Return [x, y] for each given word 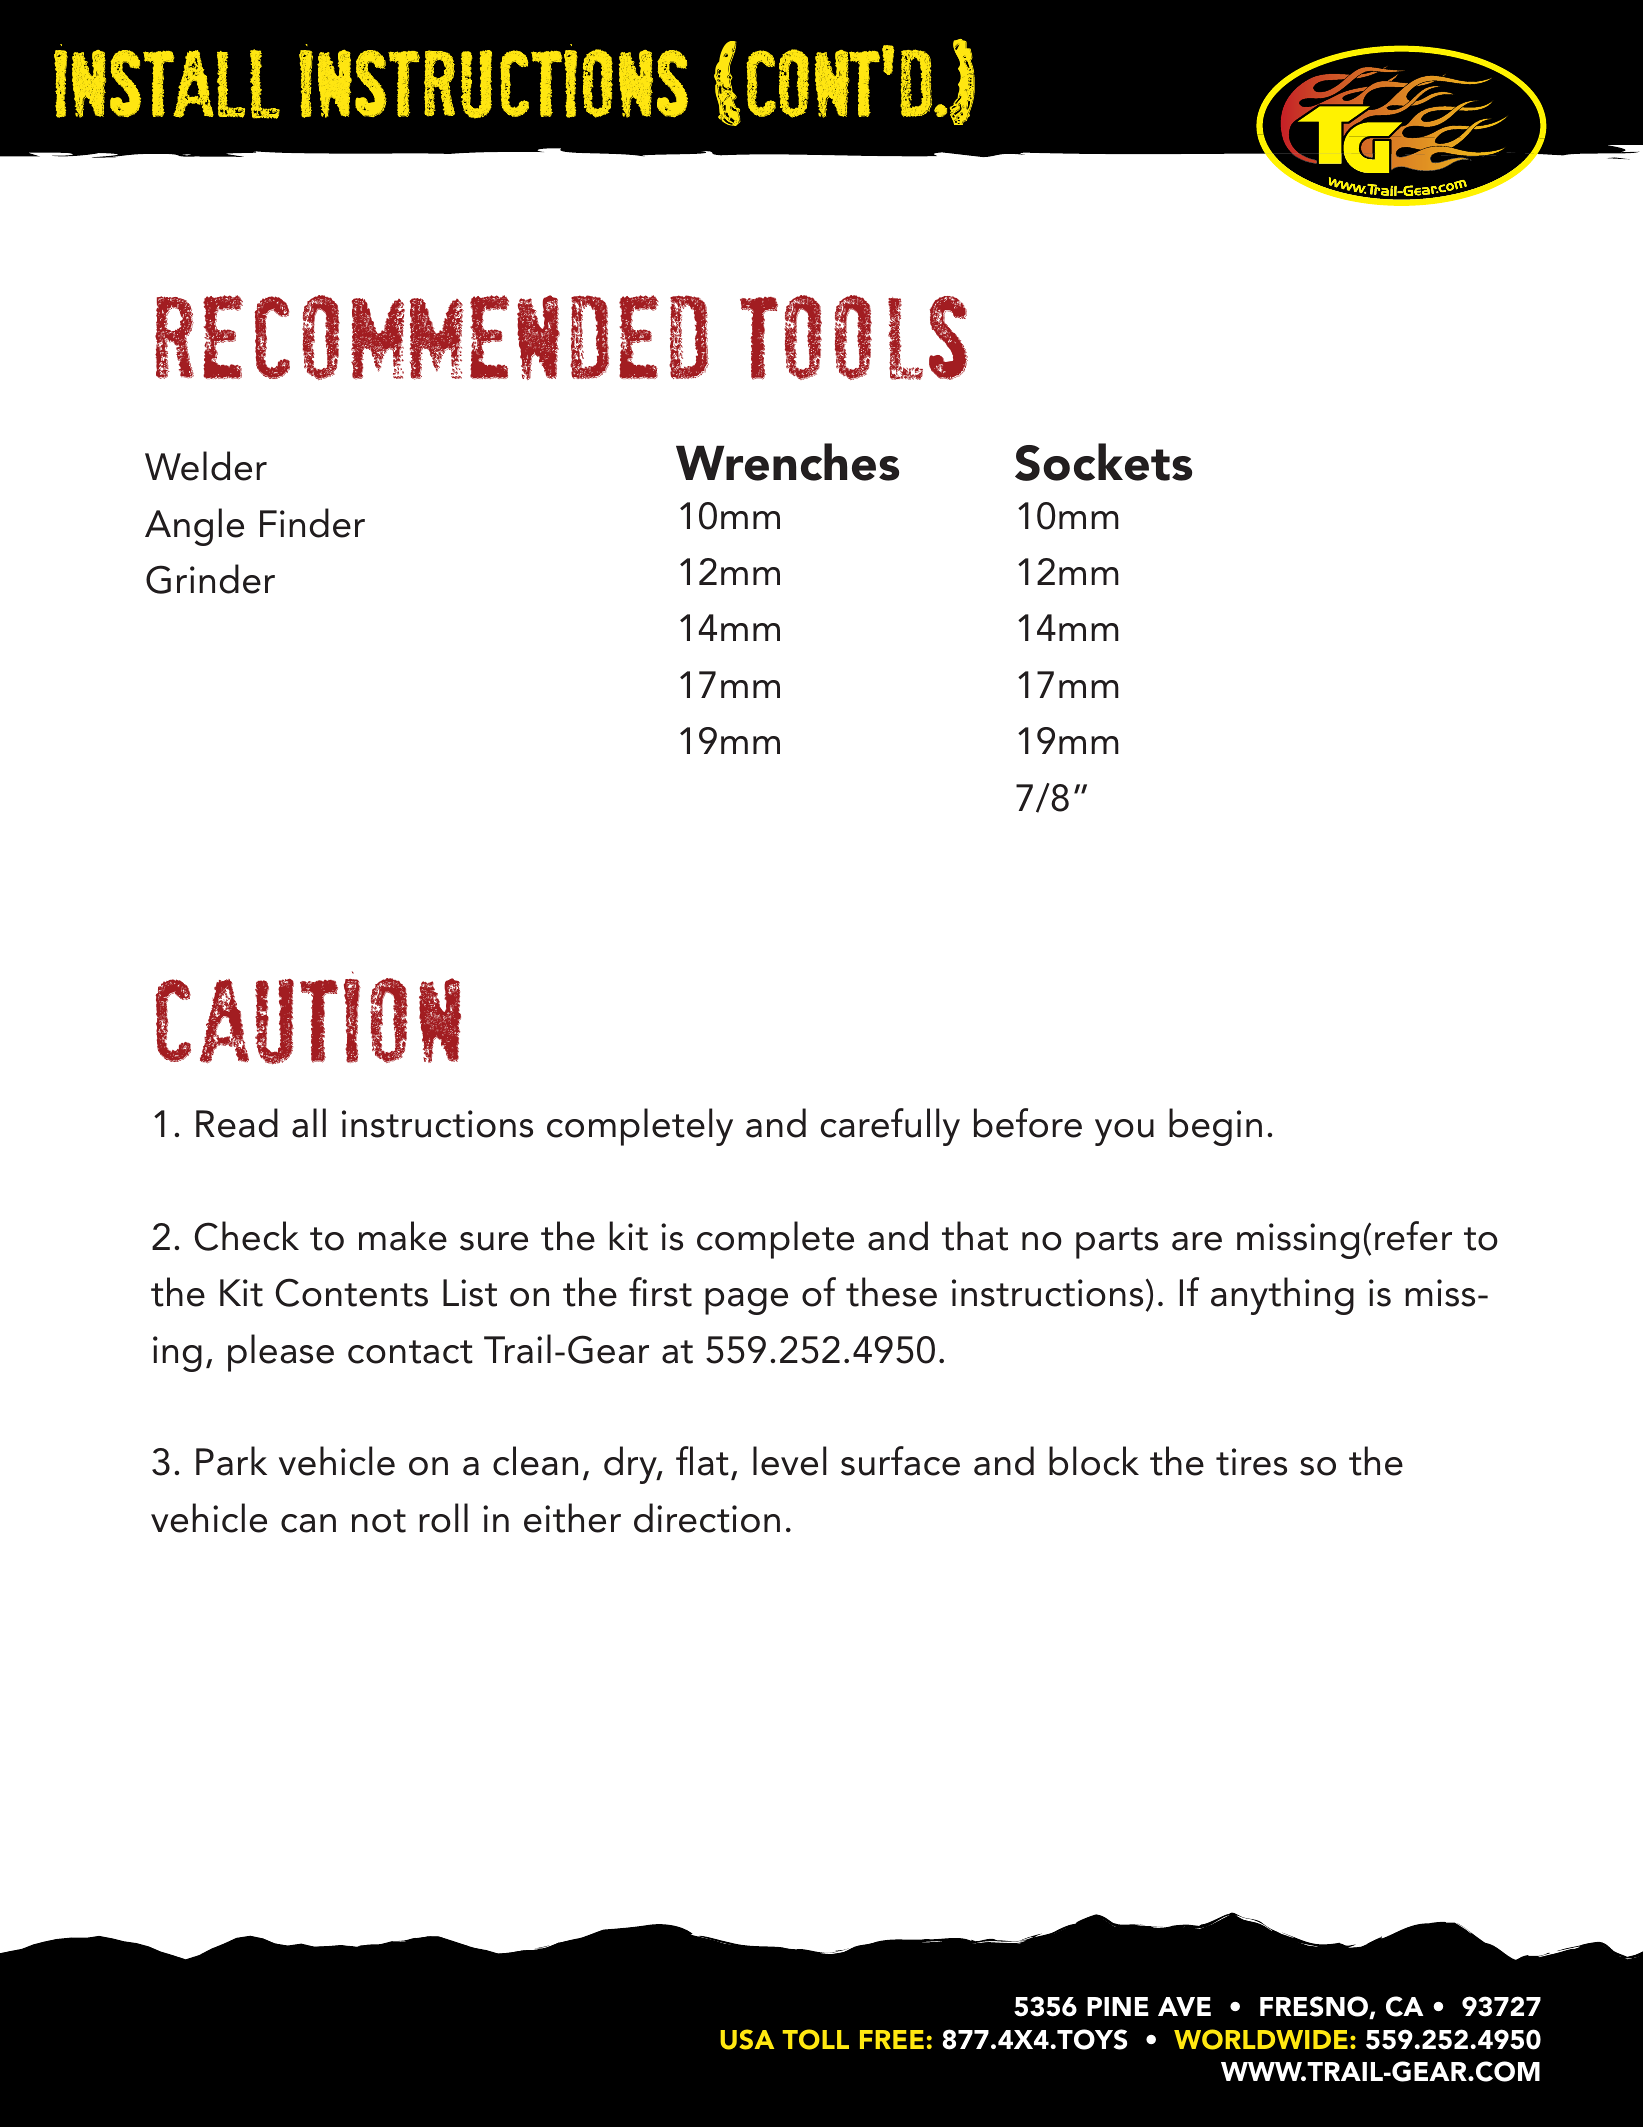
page [746, 1301]
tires [1251, 1462]
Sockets [1103, 462]
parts [1117, 1243]
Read [237, 1123]
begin [1215, 1127]
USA [747, 2039]
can [308, 1523]
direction [707, 1518]
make [403, 1236]
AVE [1184, 2006]
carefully [890, 1127]
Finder [312, 523]
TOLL [815, 2039]
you [1124, 1132]
